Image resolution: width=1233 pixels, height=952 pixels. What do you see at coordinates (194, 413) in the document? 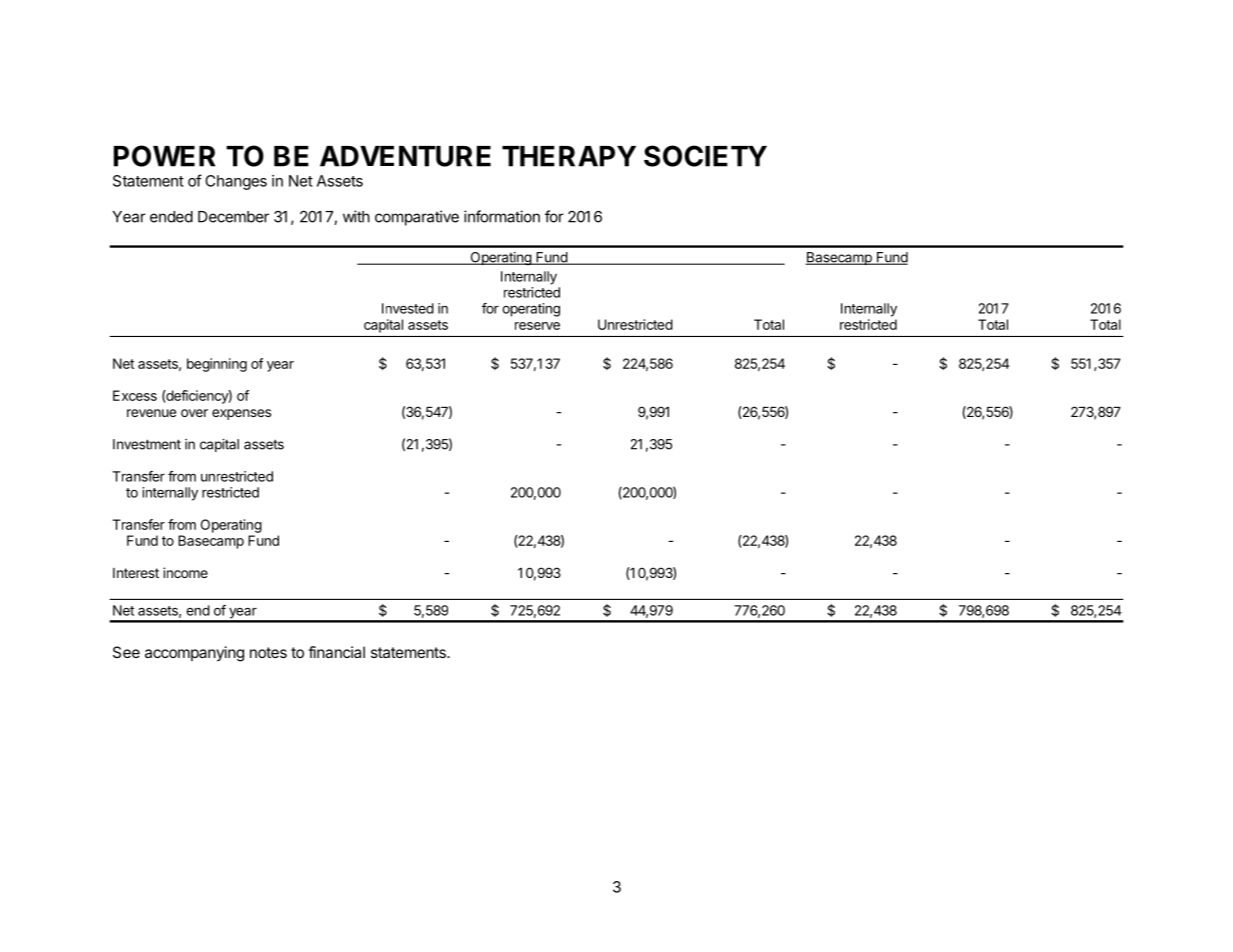
I see `over` at bounding box center [194, 413].
